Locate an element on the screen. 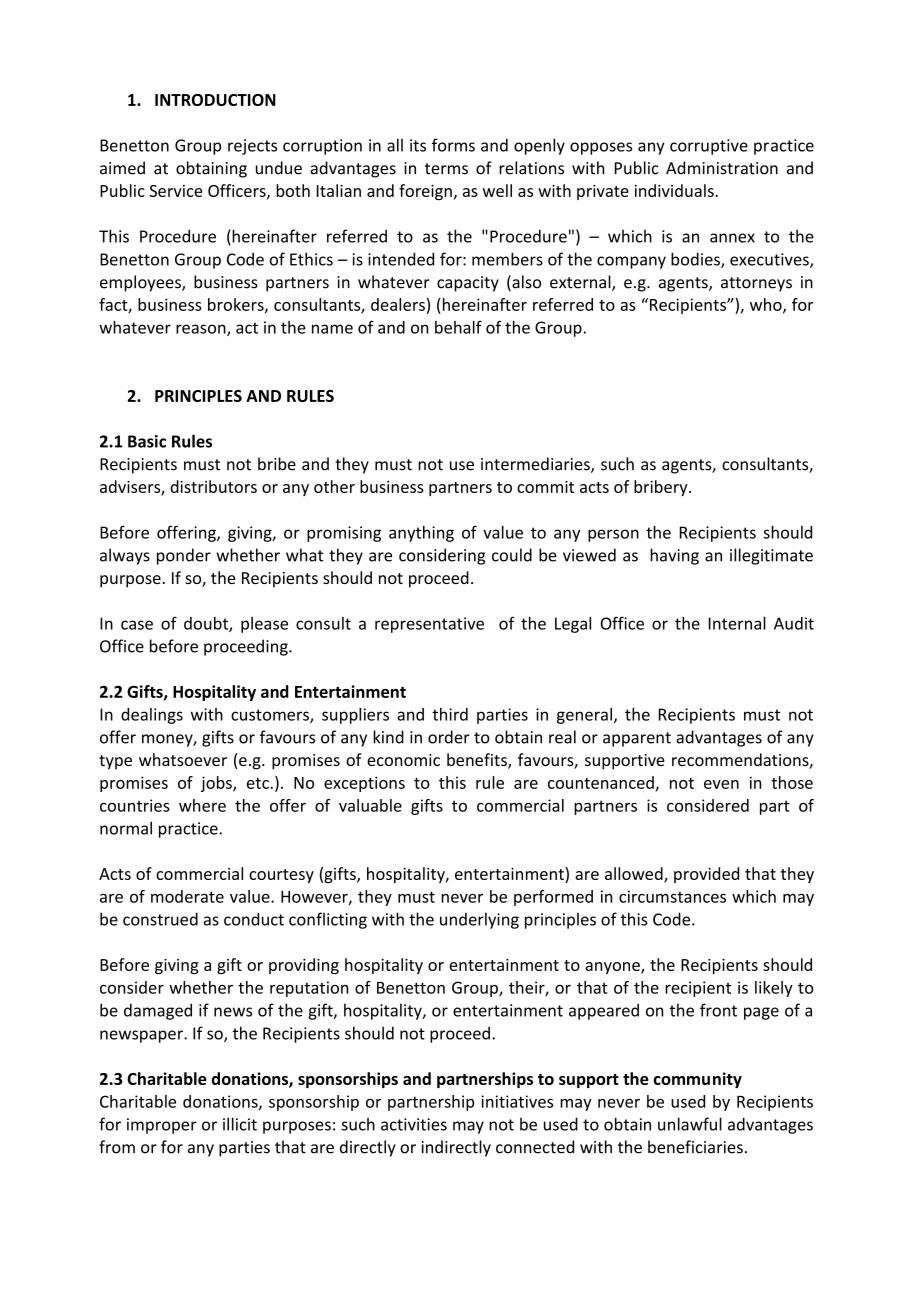 The width and height of the screenshot is (924, 1308). improper is located at coordinates (162, 1126).
